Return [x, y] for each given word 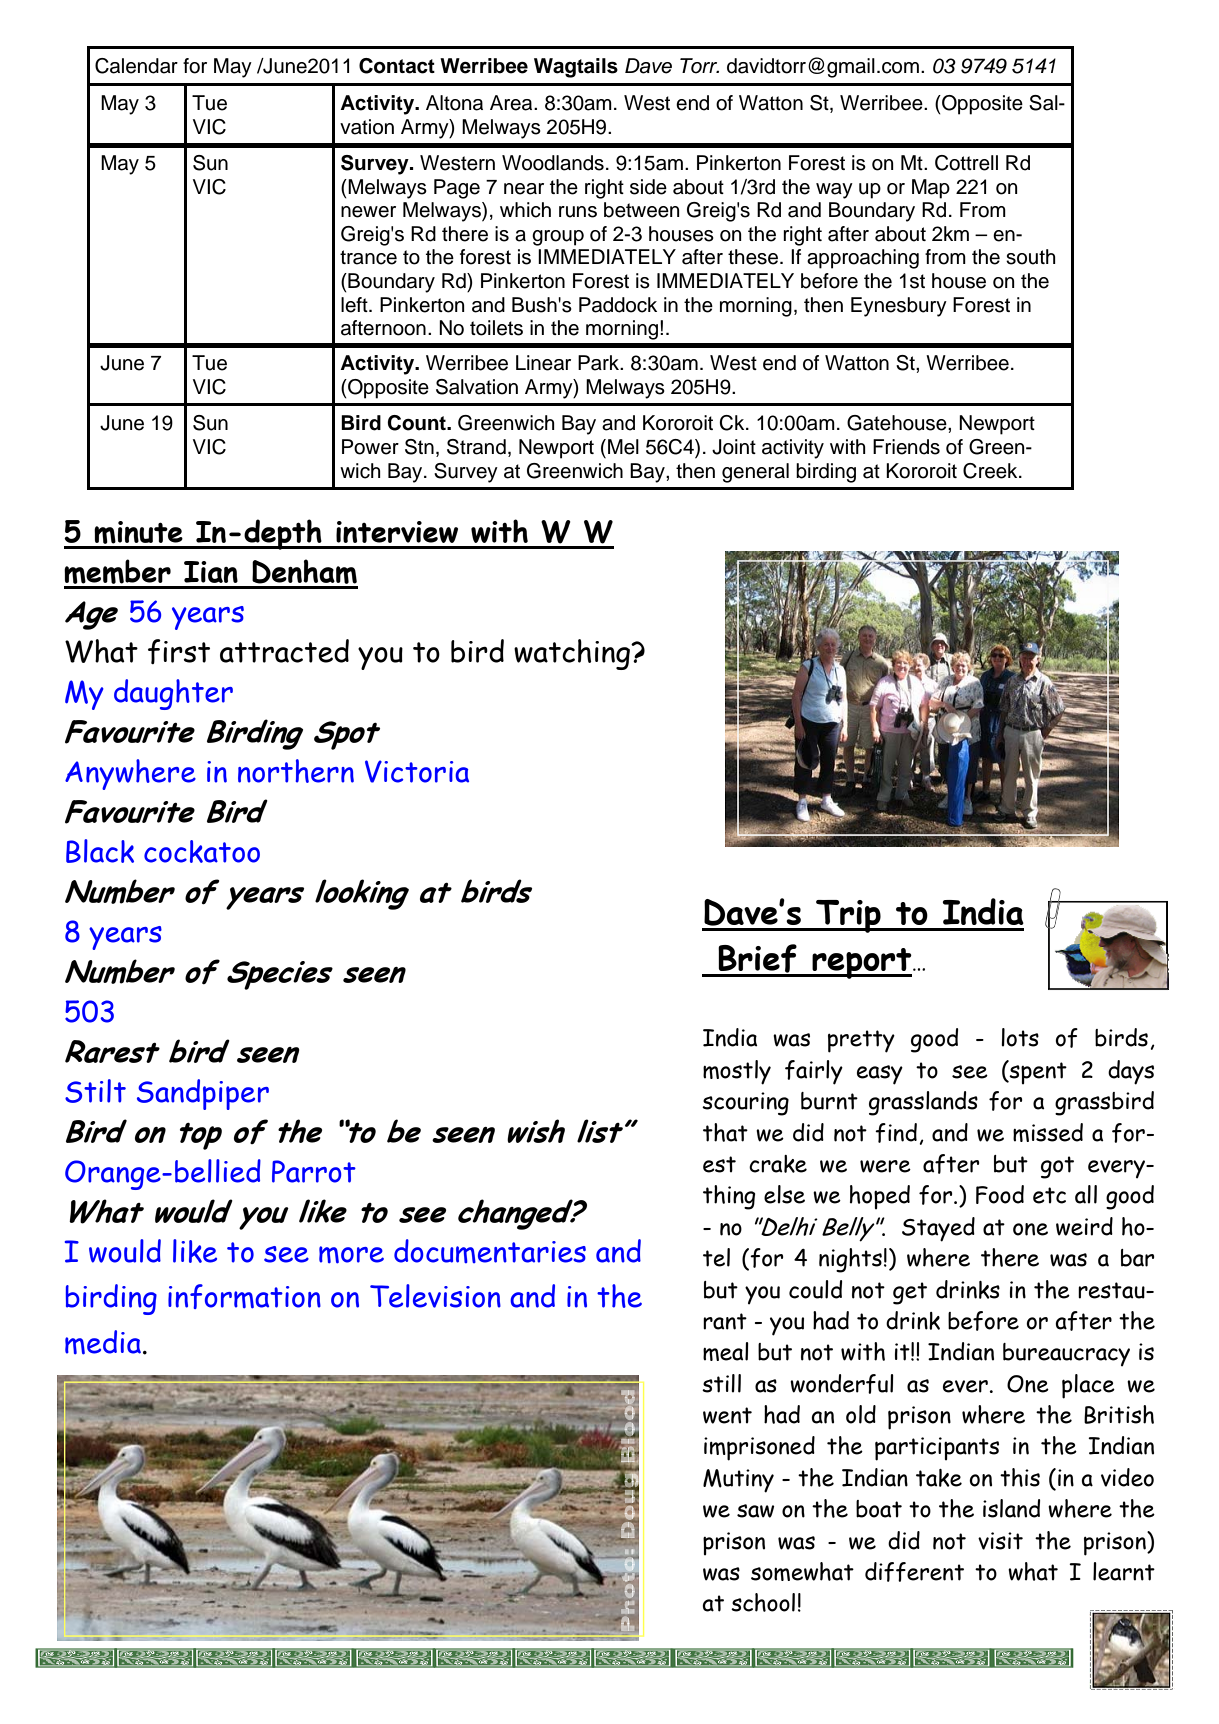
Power [370, 447]
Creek [991, 471]
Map [931, 189]
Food [1000, 1194]
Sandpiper [203, 1094]
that [725, 1132]
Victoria [417, 771]
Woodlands [553, 163]
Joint [734, 447]
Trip [848, 916]
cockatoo [202, 851]
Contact [397, 66]
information [244, 1296]
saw [755, 1511]
